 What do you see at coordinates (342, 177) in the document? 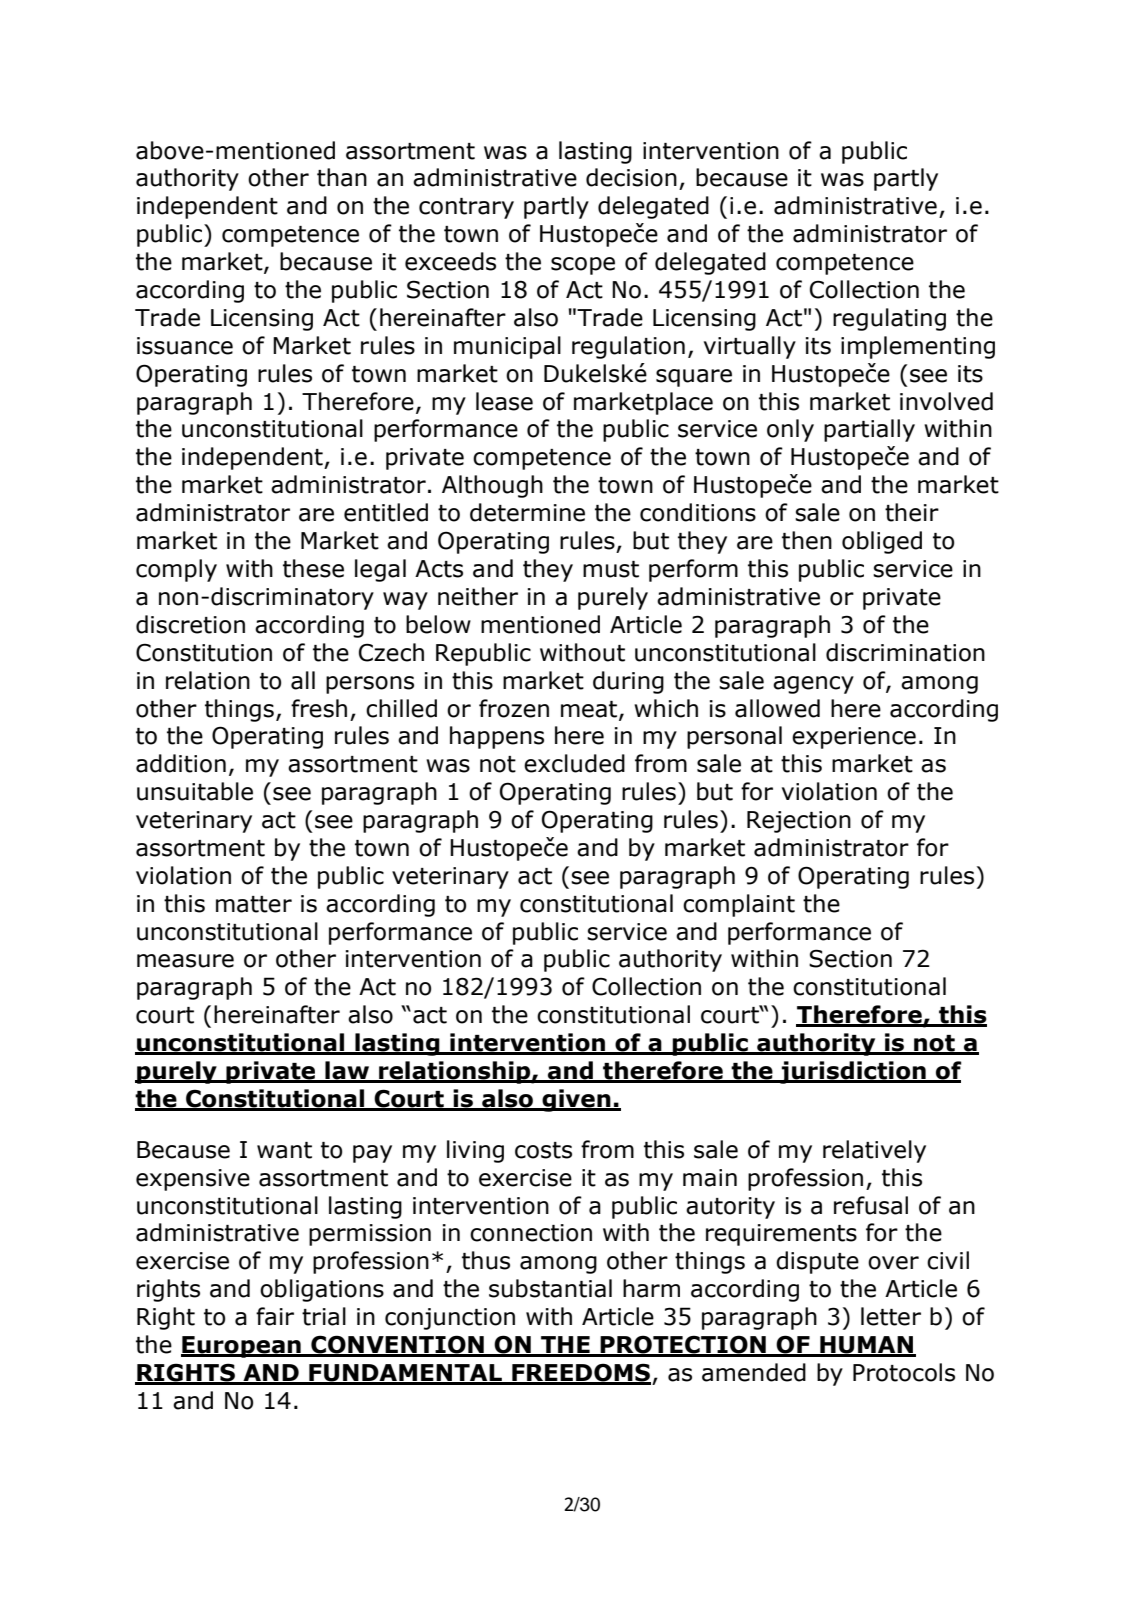
I see `than` at bounding box center [342, 177].
